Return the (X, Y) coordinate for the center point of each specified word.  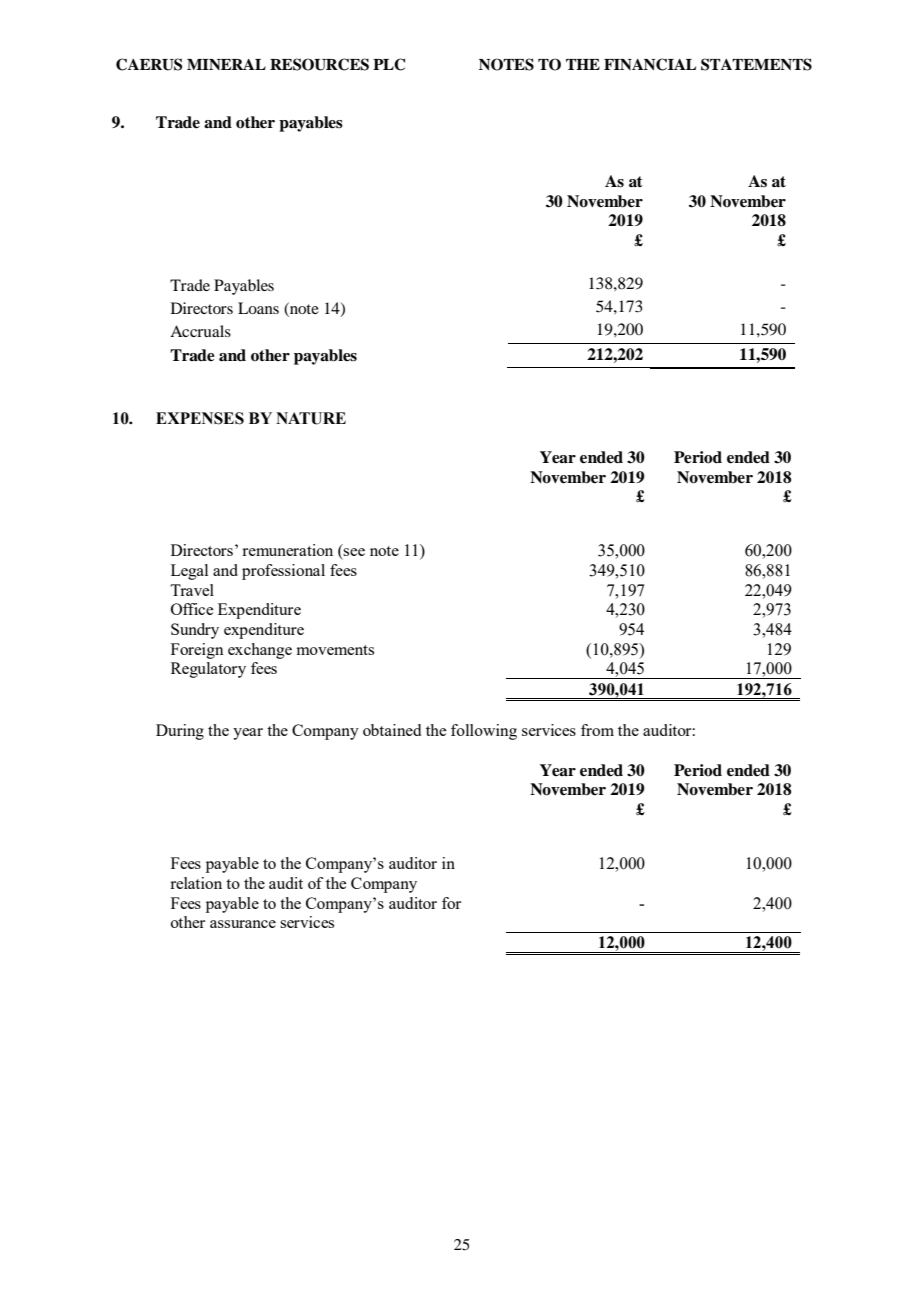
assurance (243, 924)
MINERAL (226, 64)
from (597, 730)
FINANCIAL (650, 64)
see (354, 552)
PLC (389, 64)
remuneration (287, 550)
